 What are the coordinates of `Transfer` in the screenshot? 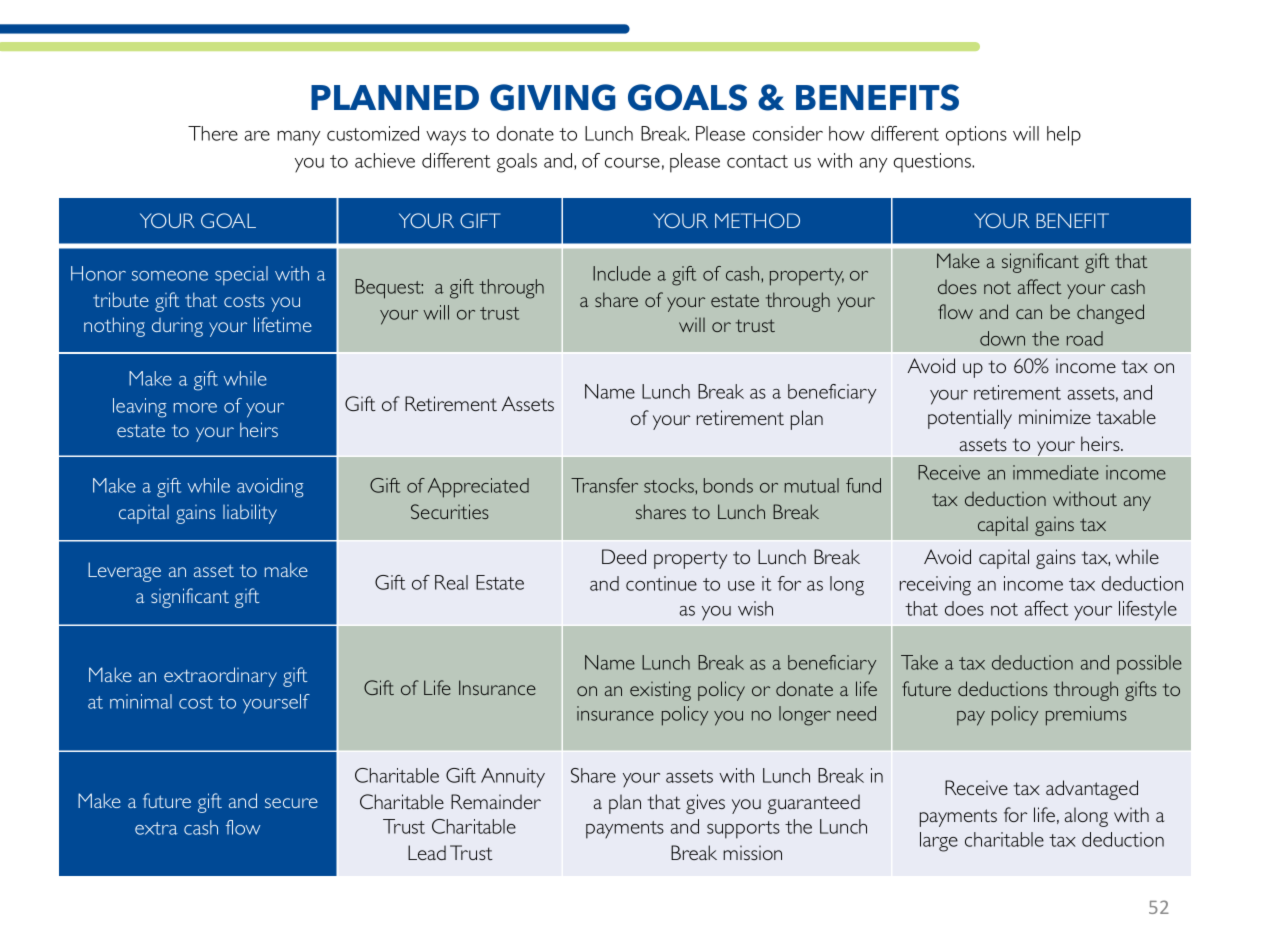 It's located at (604, 485).
